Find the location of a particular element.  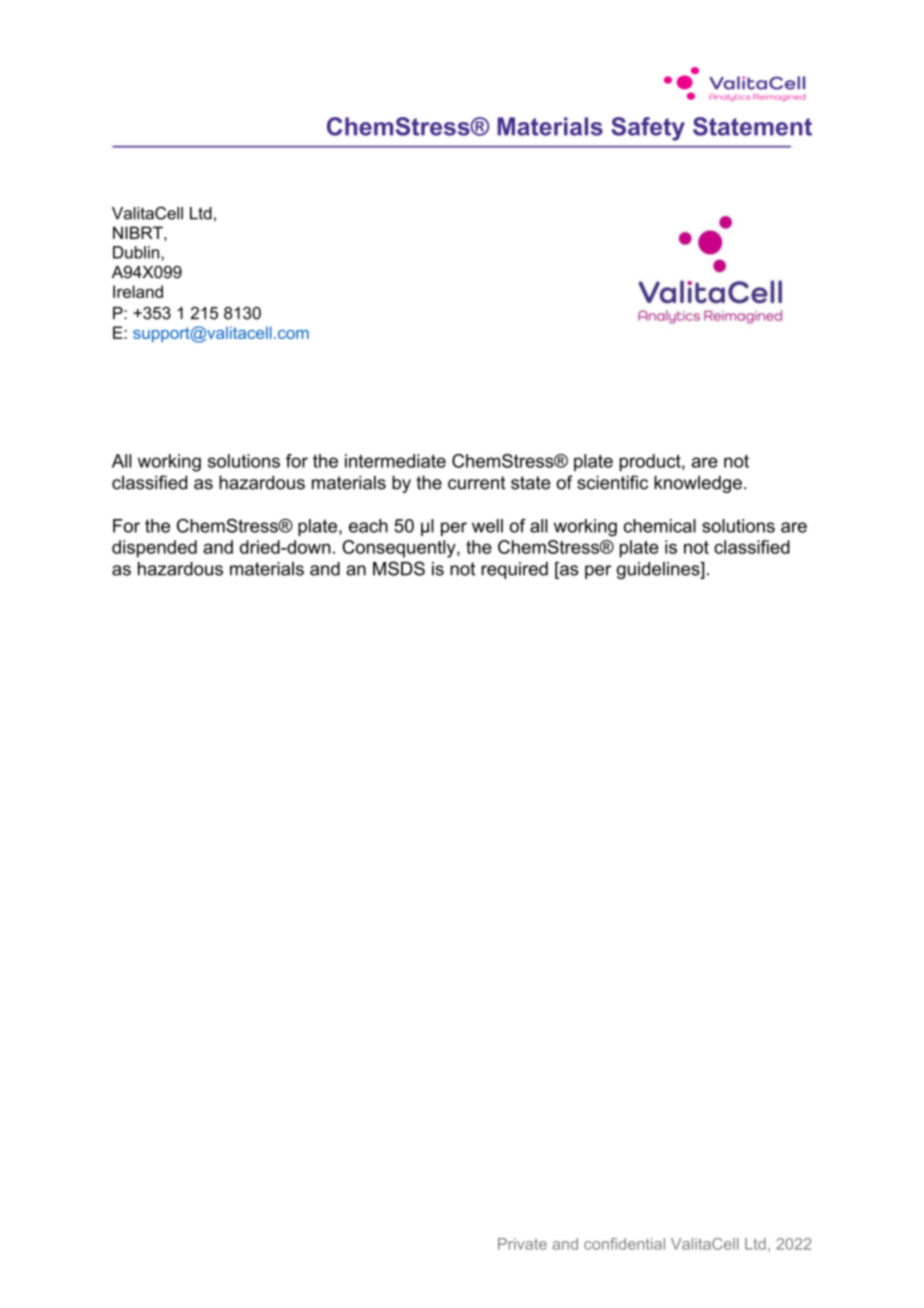

chemical is located at coordinates (660, 526).
